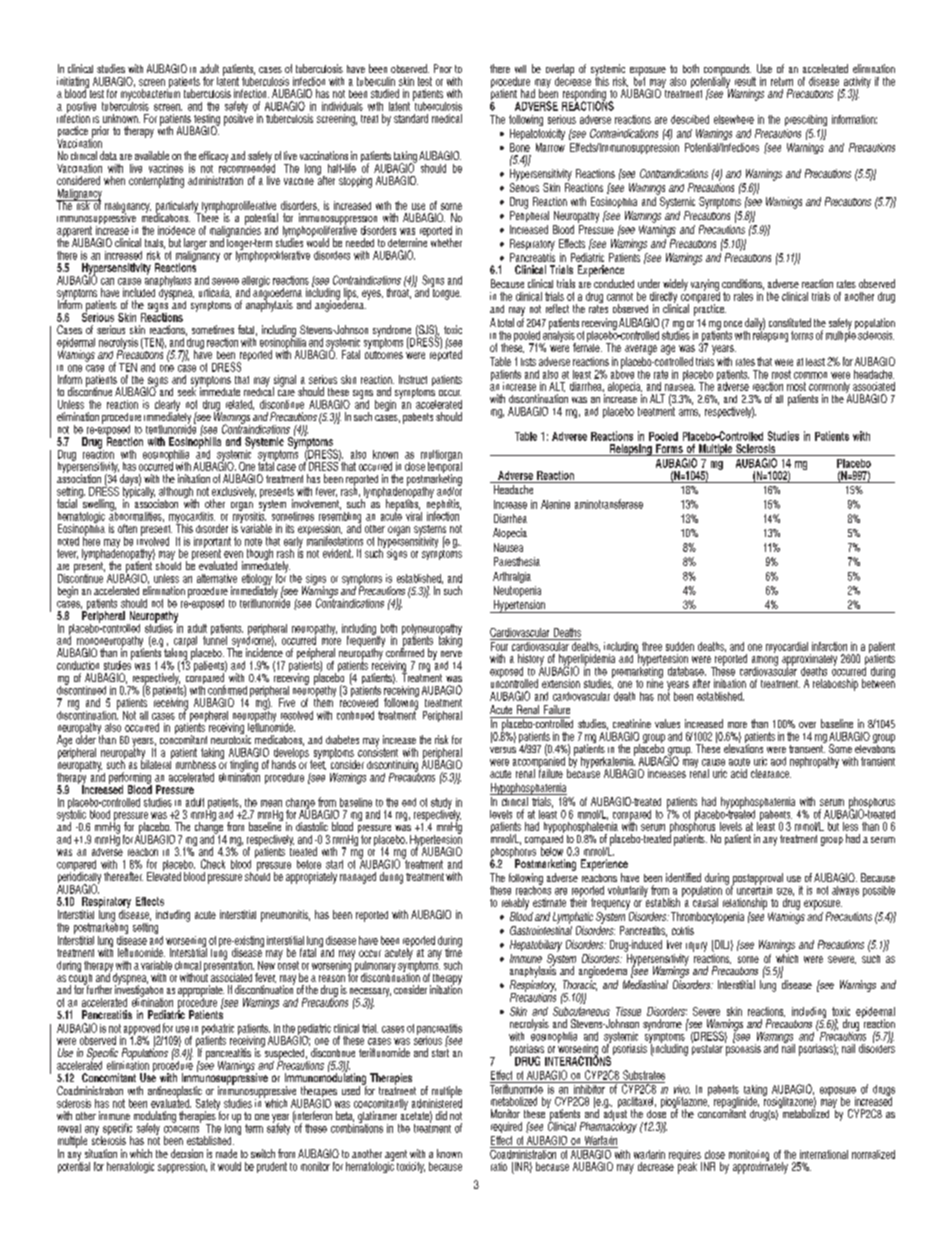 This page has height=1233, width=952. I want to click on Four, so click(500, 645).
